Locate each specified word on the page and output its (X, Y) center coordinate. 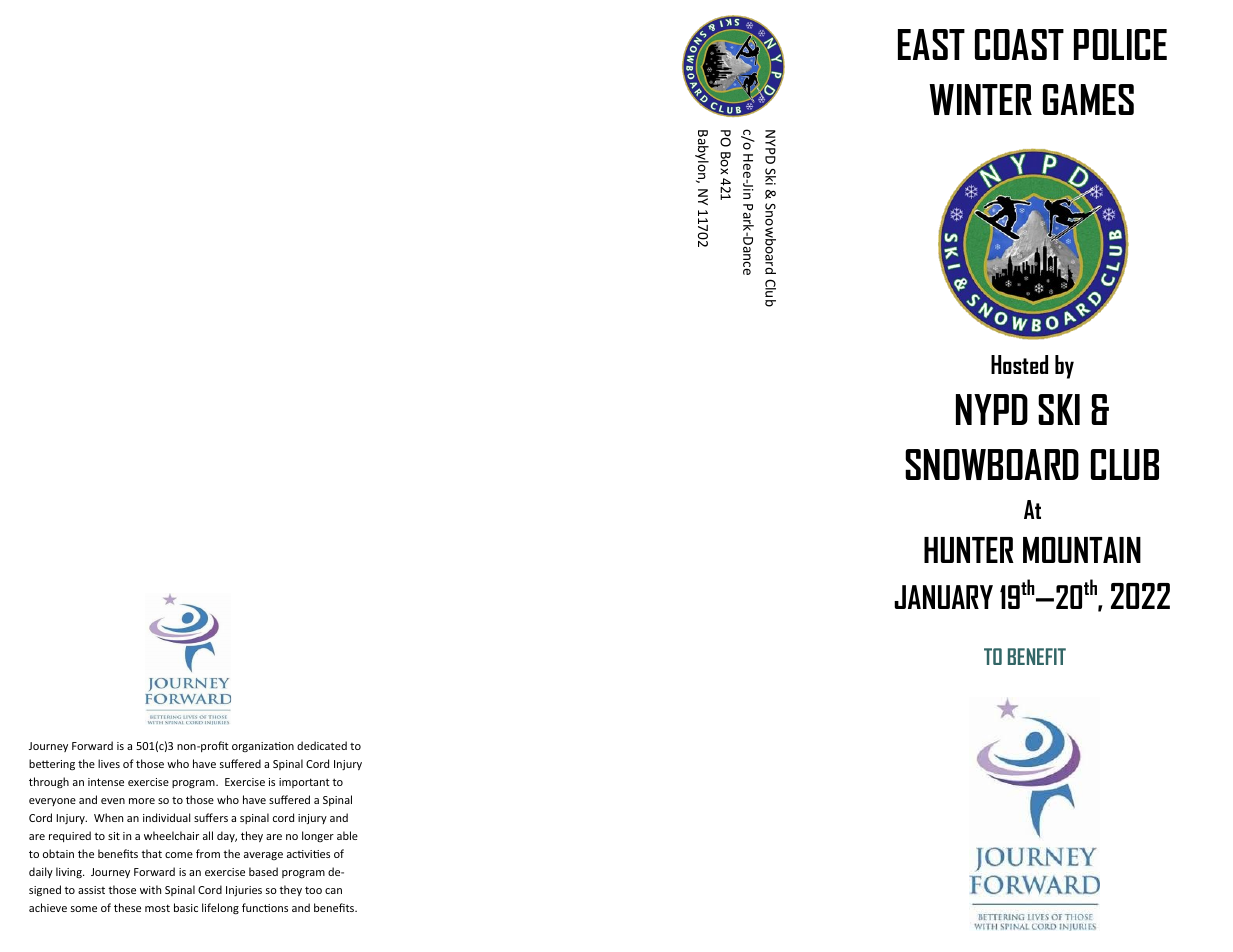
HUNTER (969, 550)
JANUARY (943, 597)
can (333, 891)
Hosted (1019, 364)
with (150, 889)
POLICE (1120, 44)
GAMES (1088, 99)
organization (263, 747)
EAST (931, 44)
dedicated (322, 745)
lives (109, 763)
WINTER (980, 99)
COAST (1019, 44)
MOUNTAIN (1082, 550)
